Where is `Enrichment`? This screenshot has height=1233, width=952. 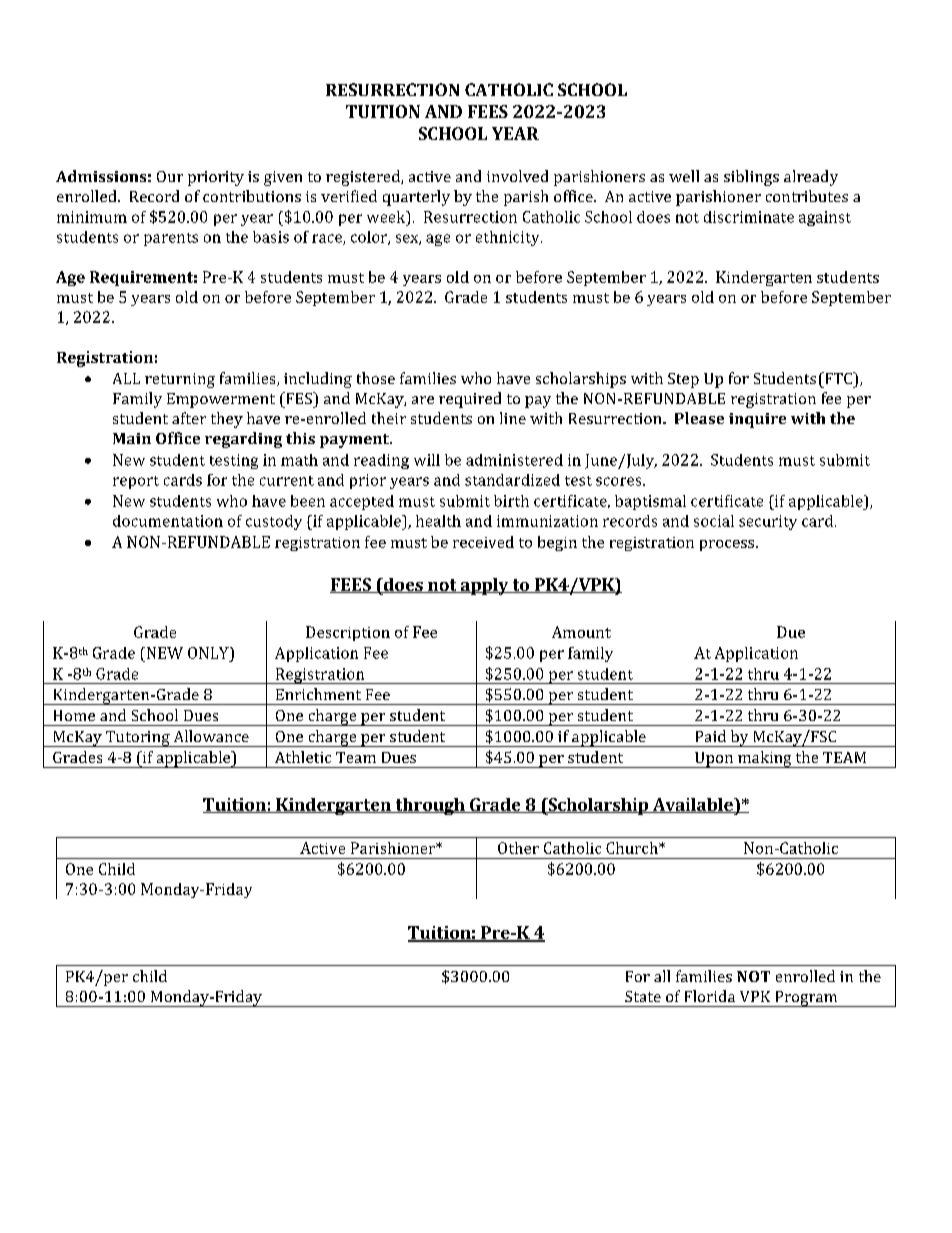 Enrichment is located at coordinates (318, 694).
